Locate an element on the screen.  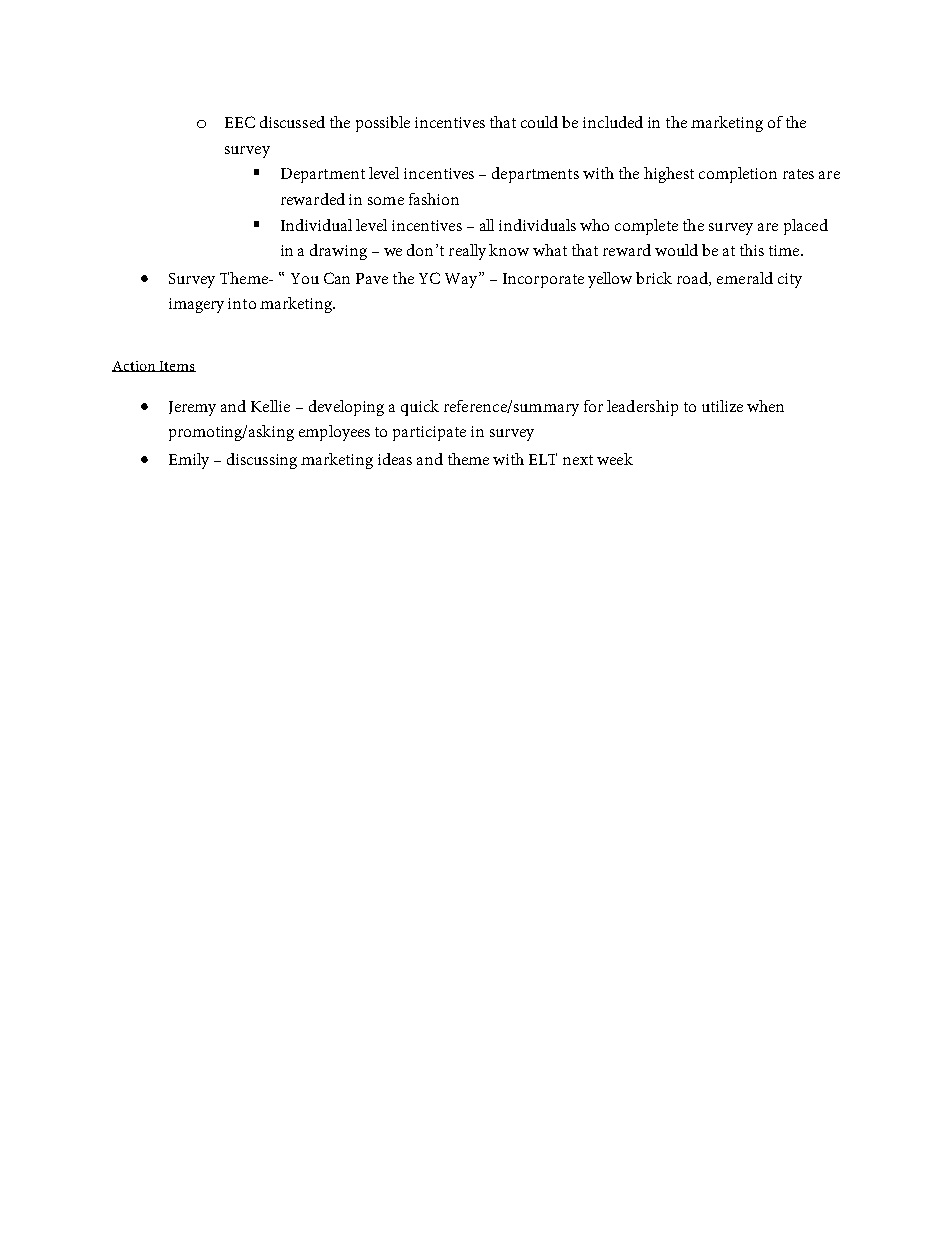
included is located at coordinates (613, 122).
